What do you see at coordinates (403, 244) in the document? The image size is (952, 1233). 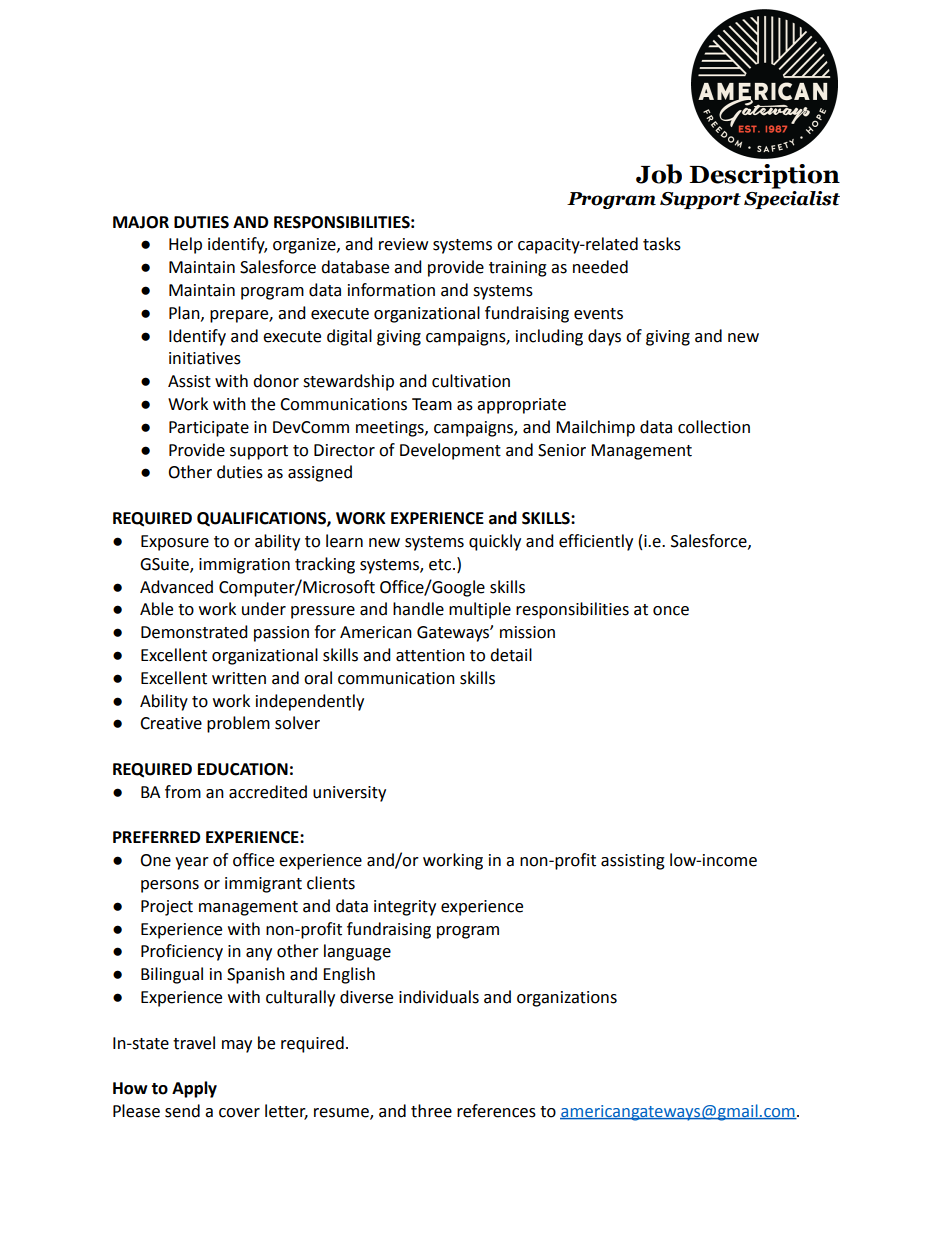 I see `review` at bounding box center [403, 244].
